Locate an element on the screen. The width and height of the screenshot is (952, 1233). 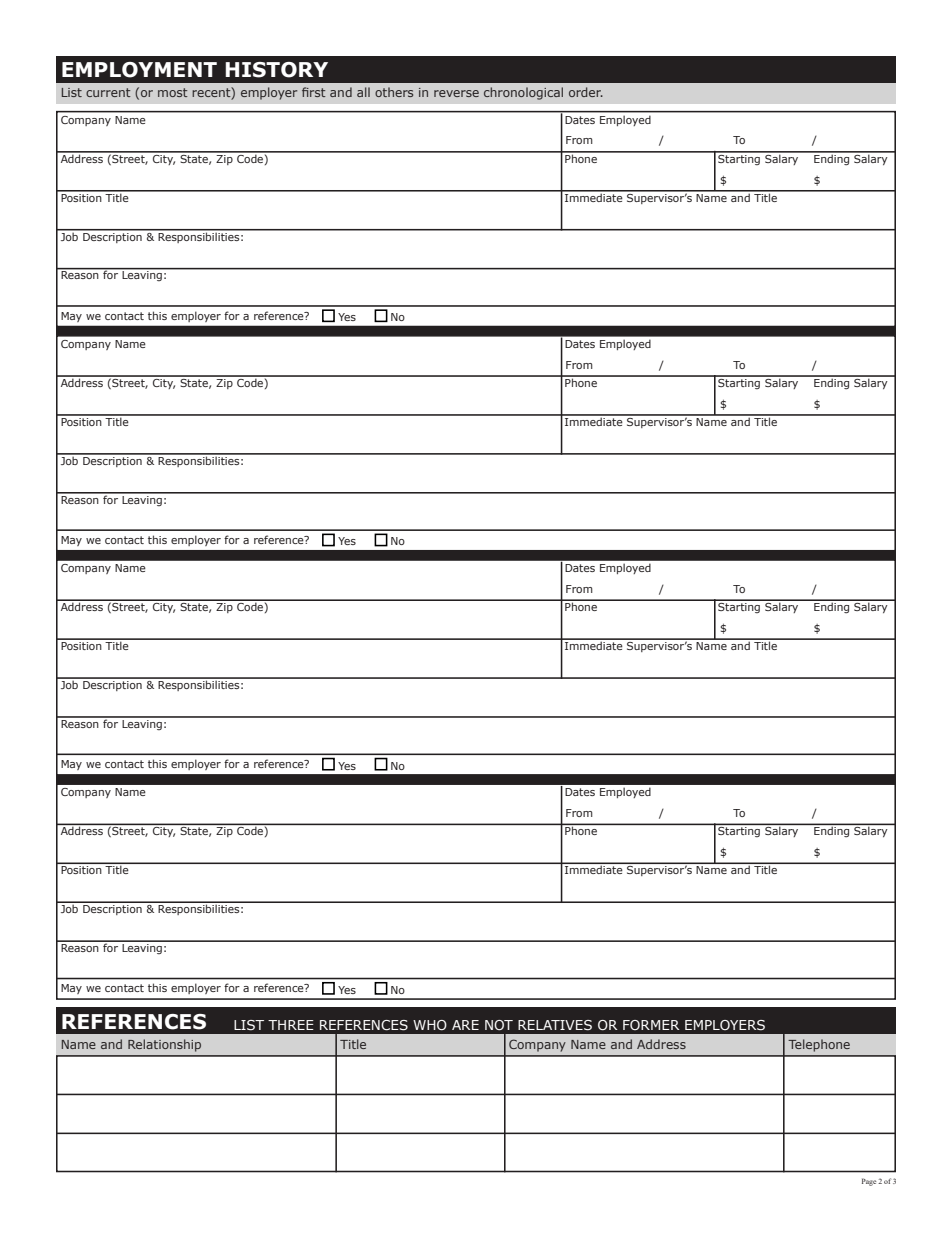
chronological is located at coordinates (523, 93).
